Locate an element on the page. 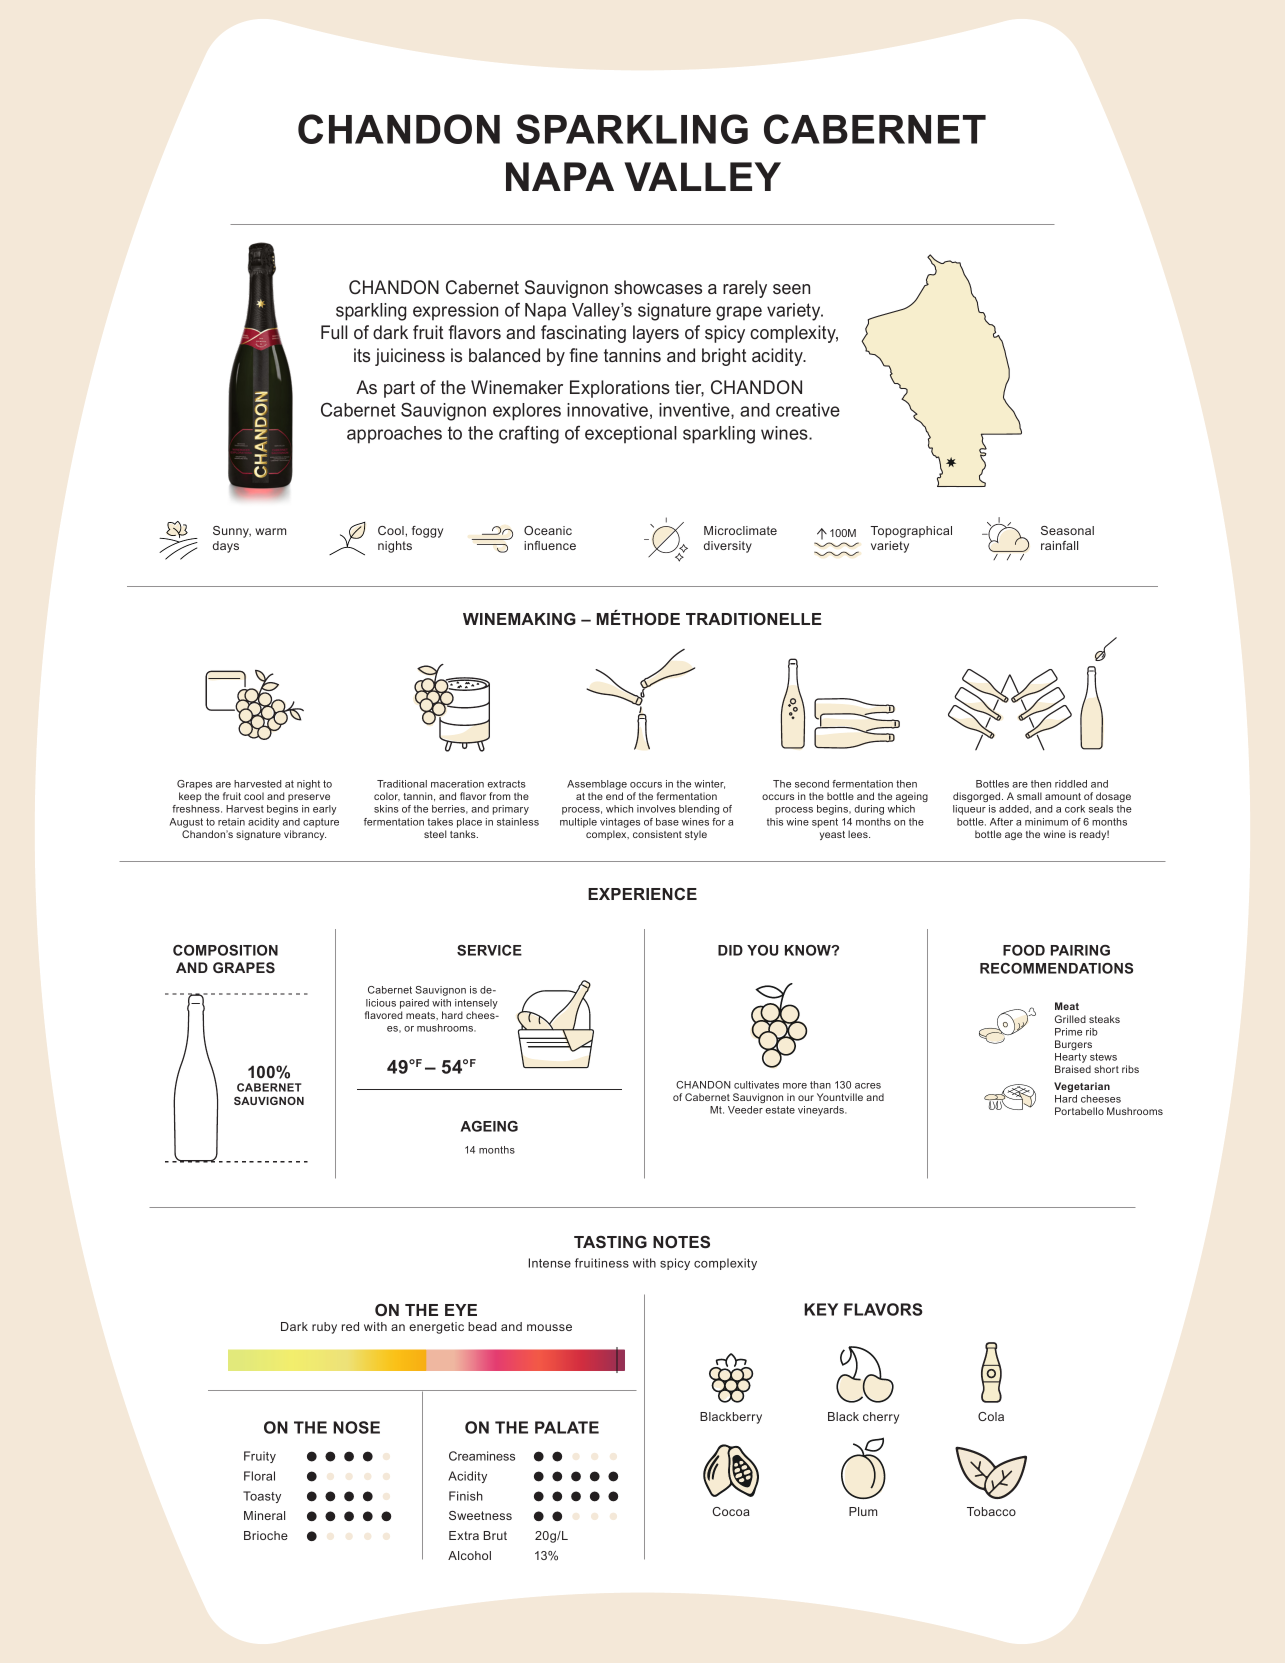 This document has height=1663, width=1285. riddled is located at coordinates (1071, 784).
